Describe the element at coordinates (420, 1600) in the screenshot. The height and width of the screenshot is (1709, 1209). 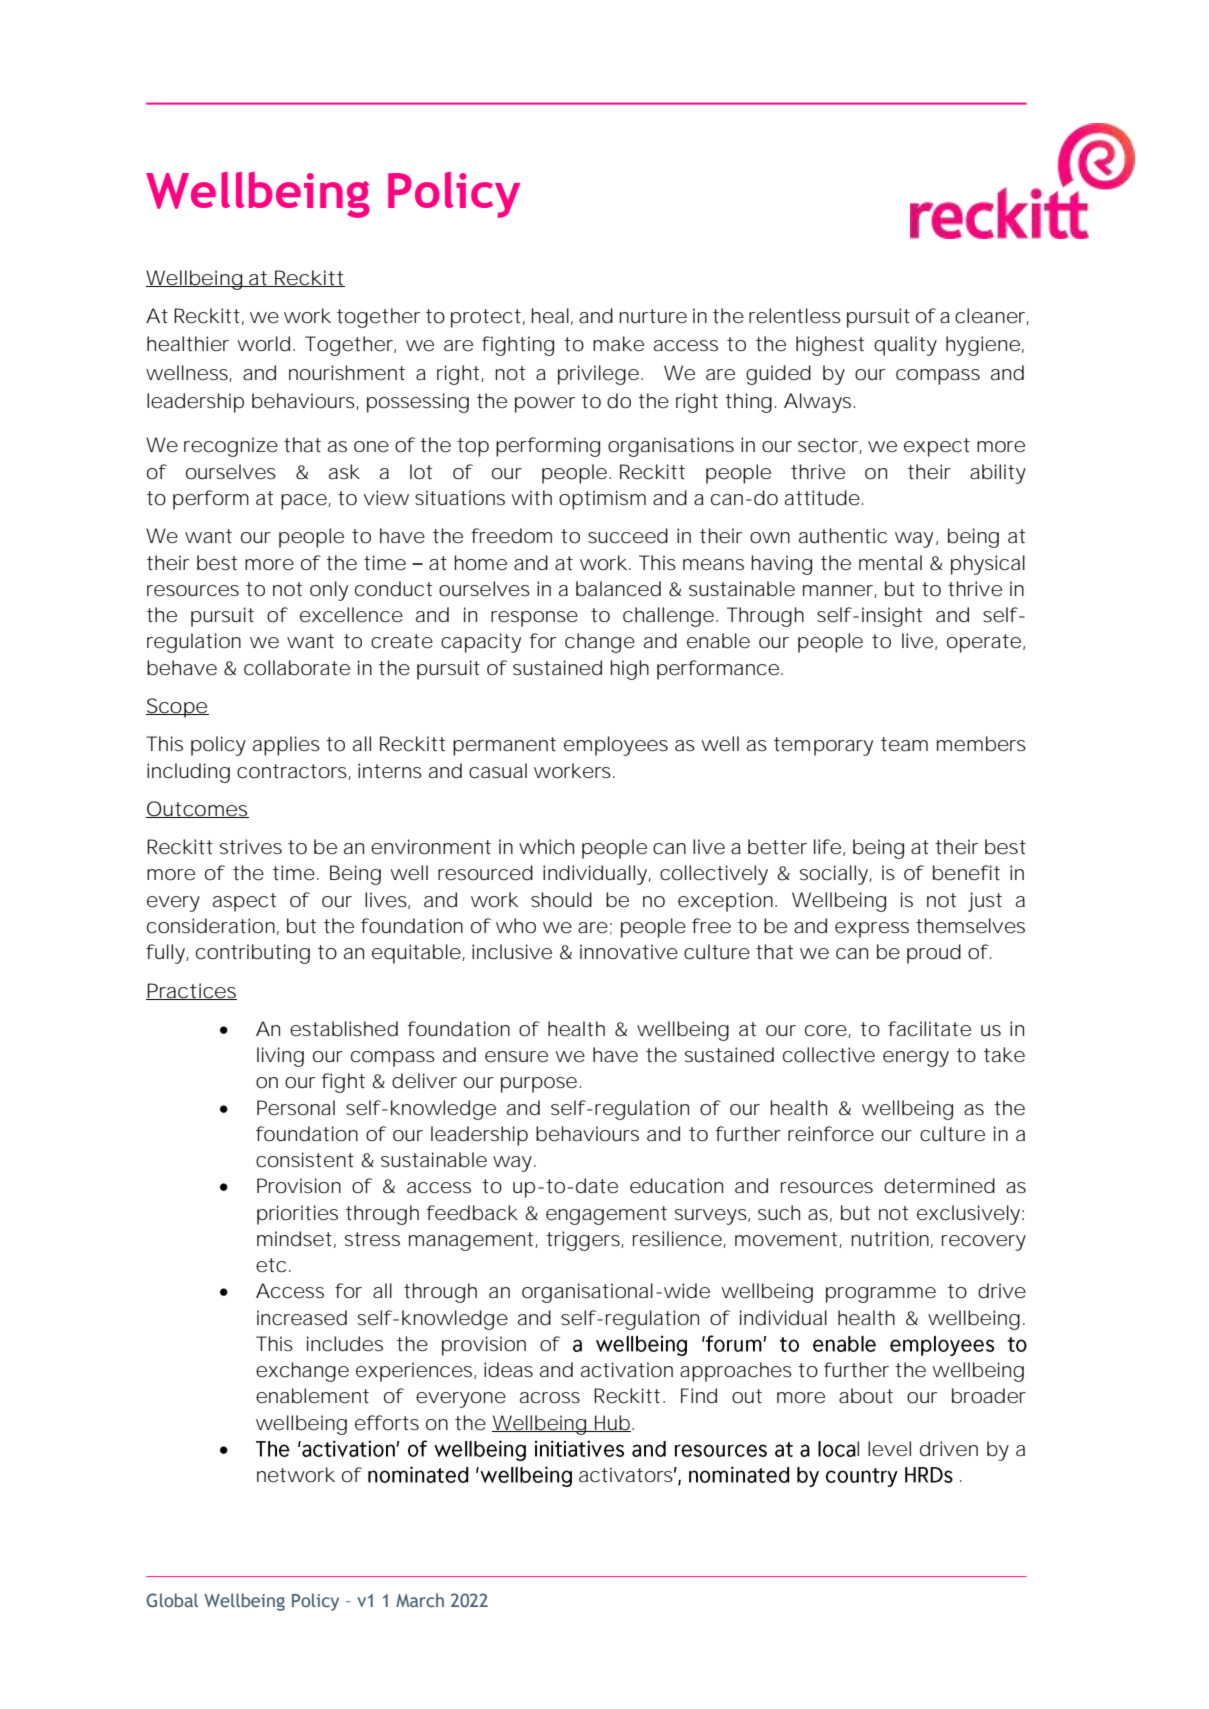
I see `March` at that location.
